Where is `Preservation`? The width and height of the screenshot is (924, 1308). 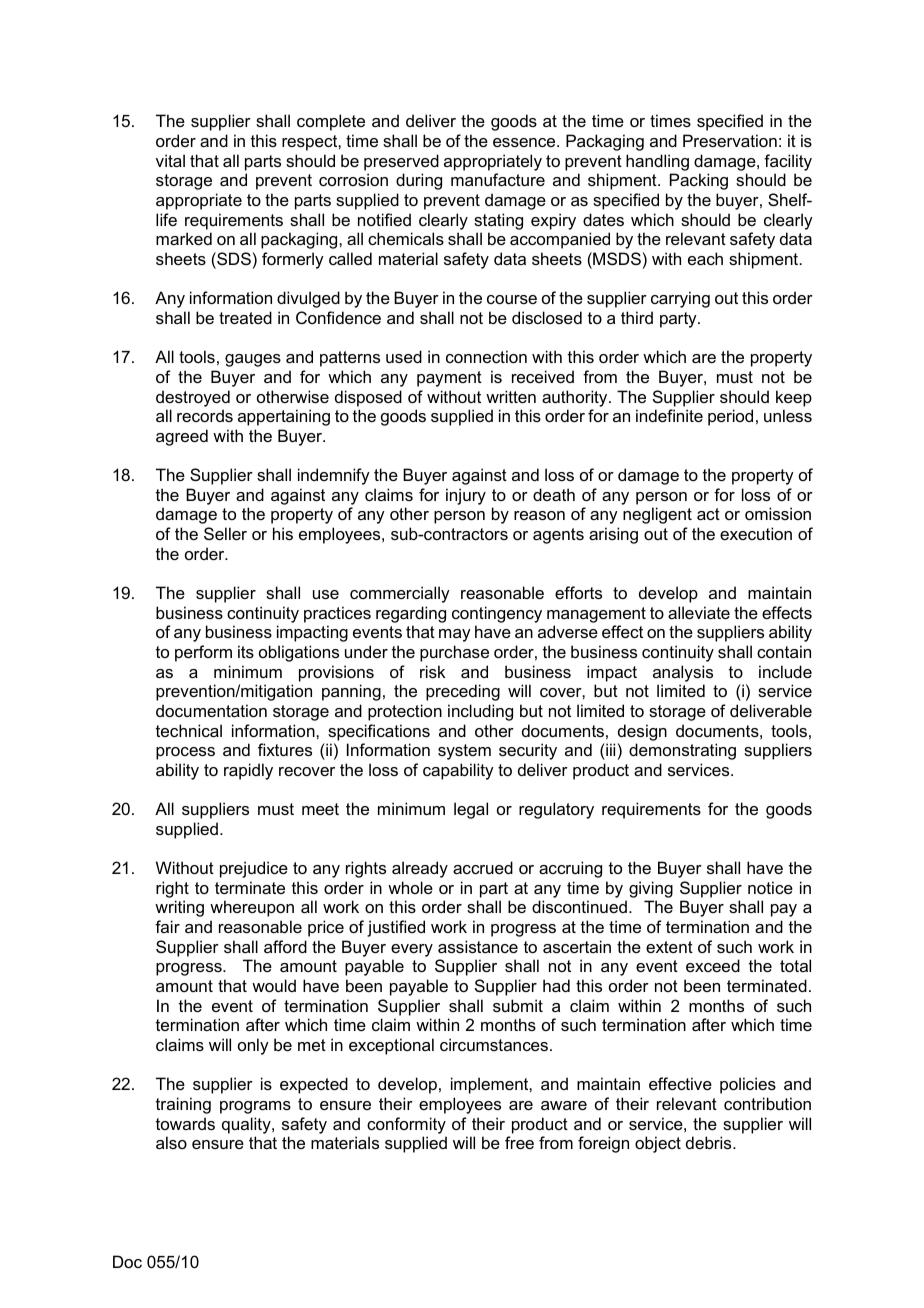
Preservation is located at coordinates (730, 140).
